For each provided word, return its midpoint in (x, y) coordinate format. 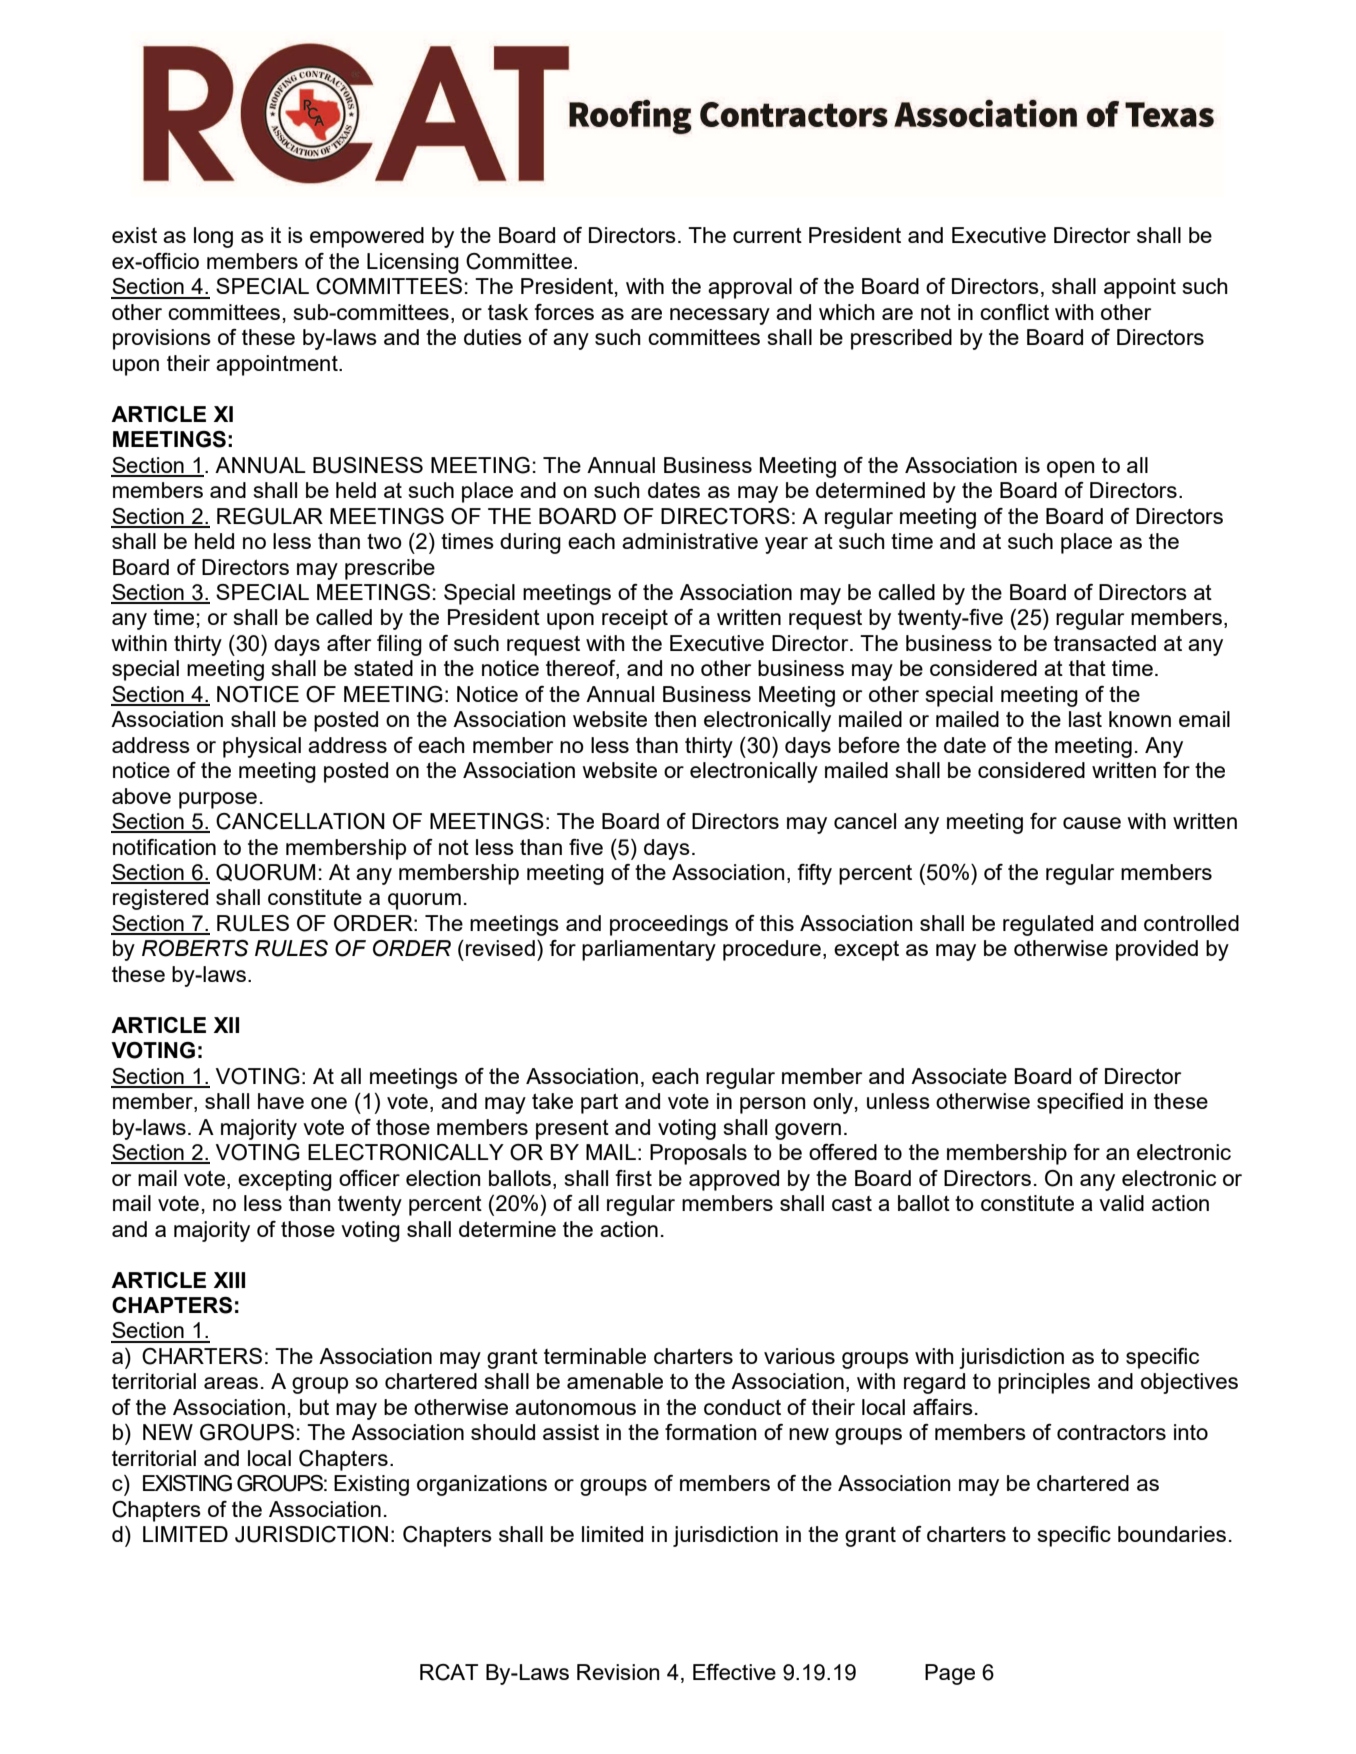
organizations (482, 1485)
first (633, 1178)
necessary (720, 316)
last (1085, 719)
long (213, 237)
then (675, 719)
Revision (618, 1672)
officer (369, 1178)
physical (262, 747)
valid (1121, 1203)
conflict (1014, 312)
